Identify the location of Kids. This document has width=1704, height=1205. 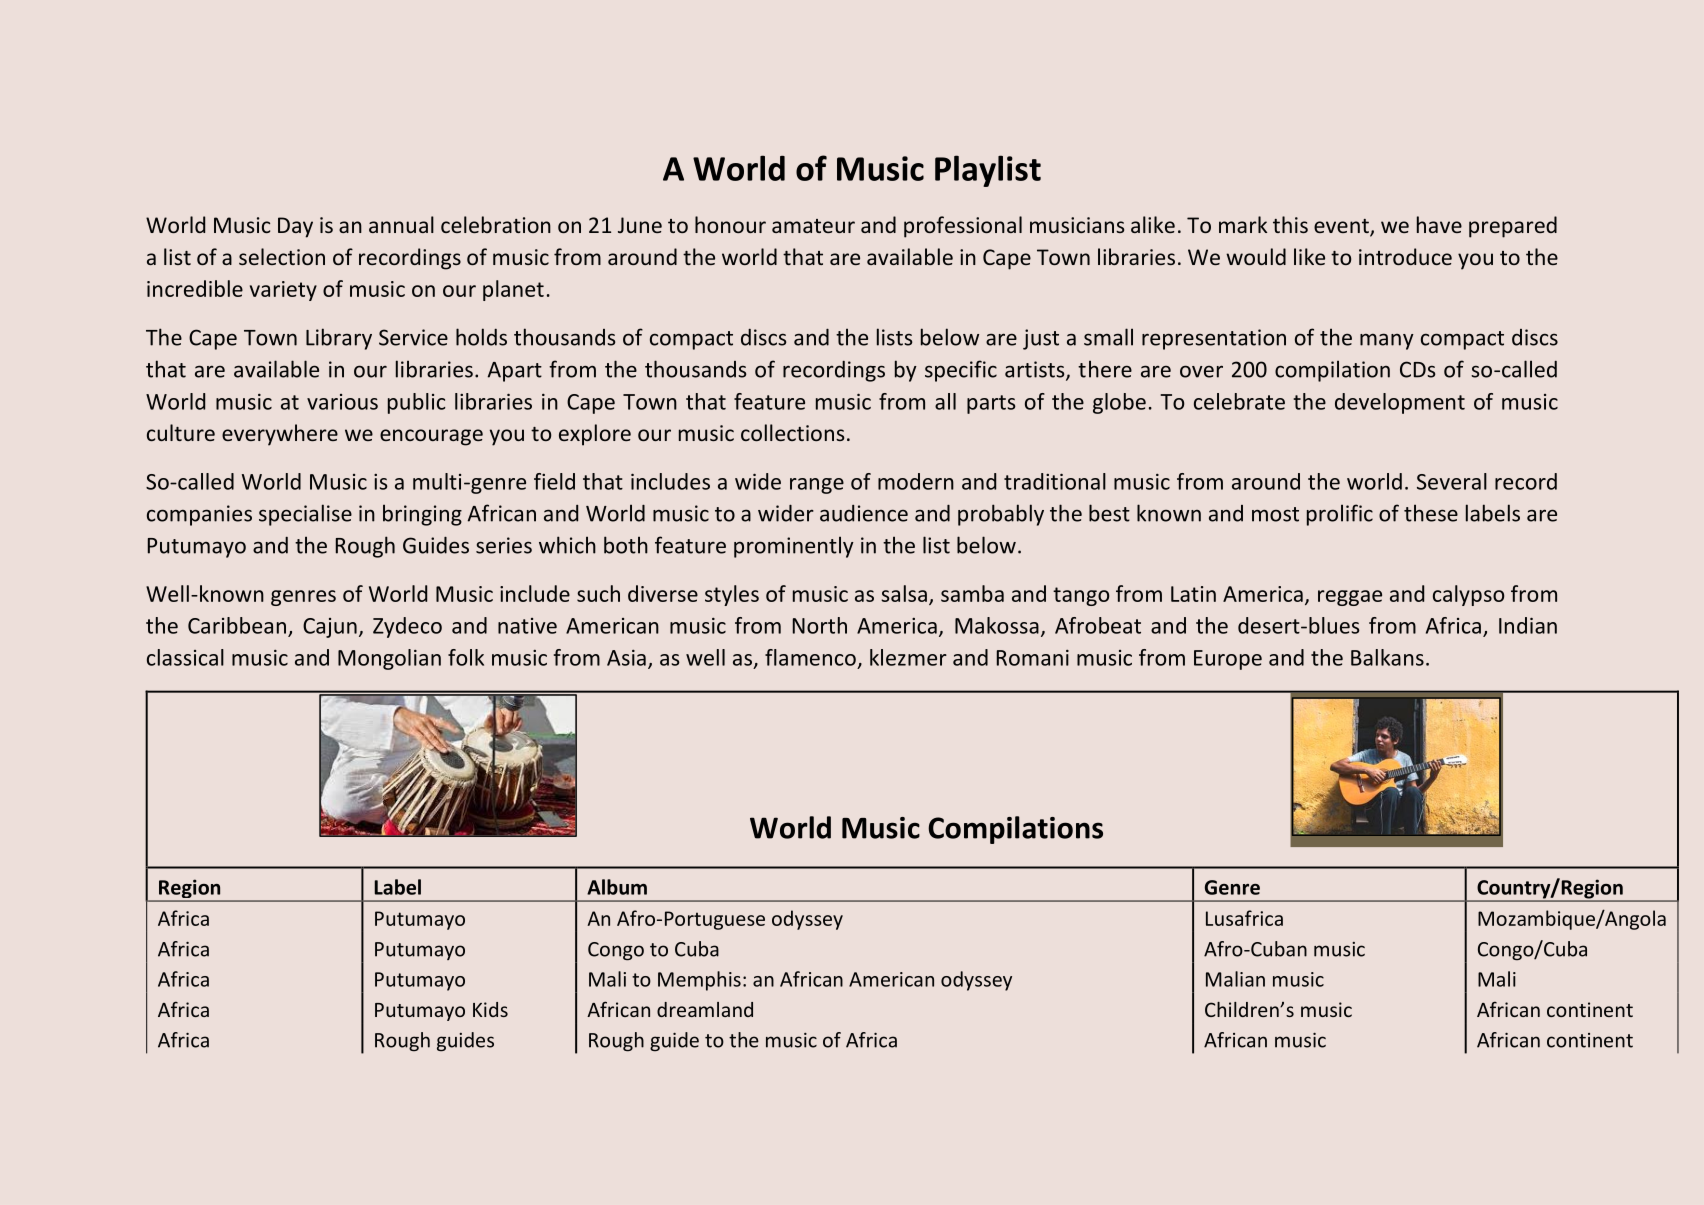
(490, 1009).
